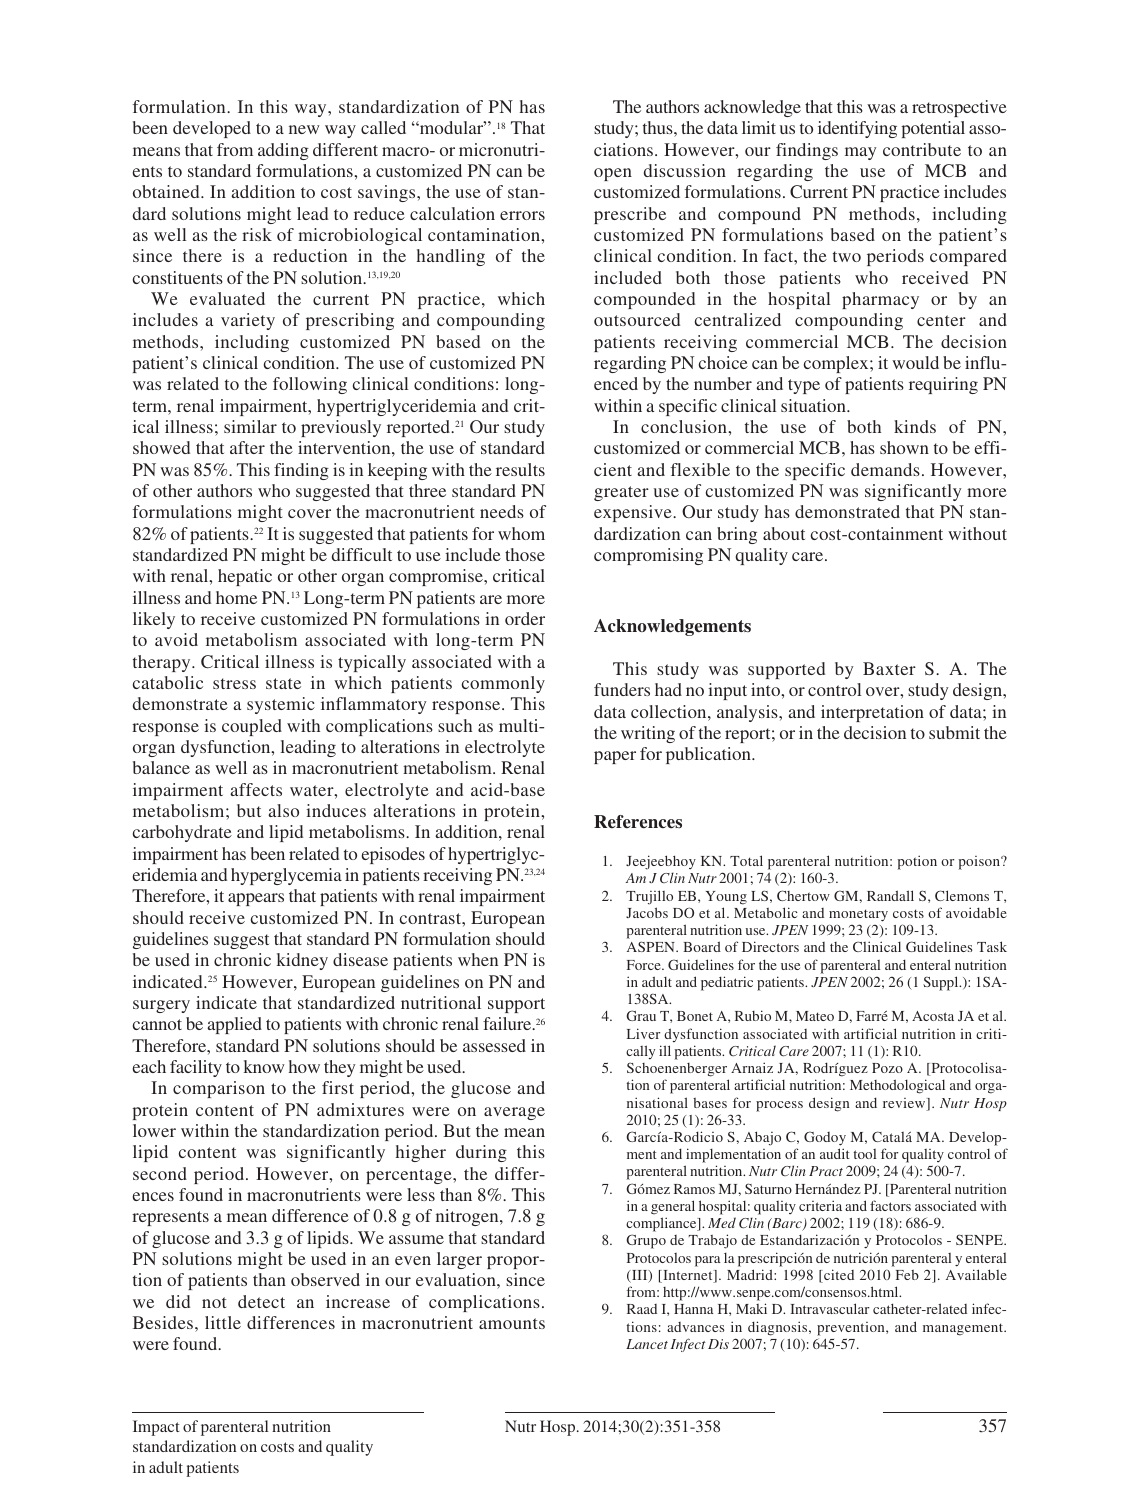 This screenshot has height=1490, width=1134. I want to click on open, so click(613, 174).
